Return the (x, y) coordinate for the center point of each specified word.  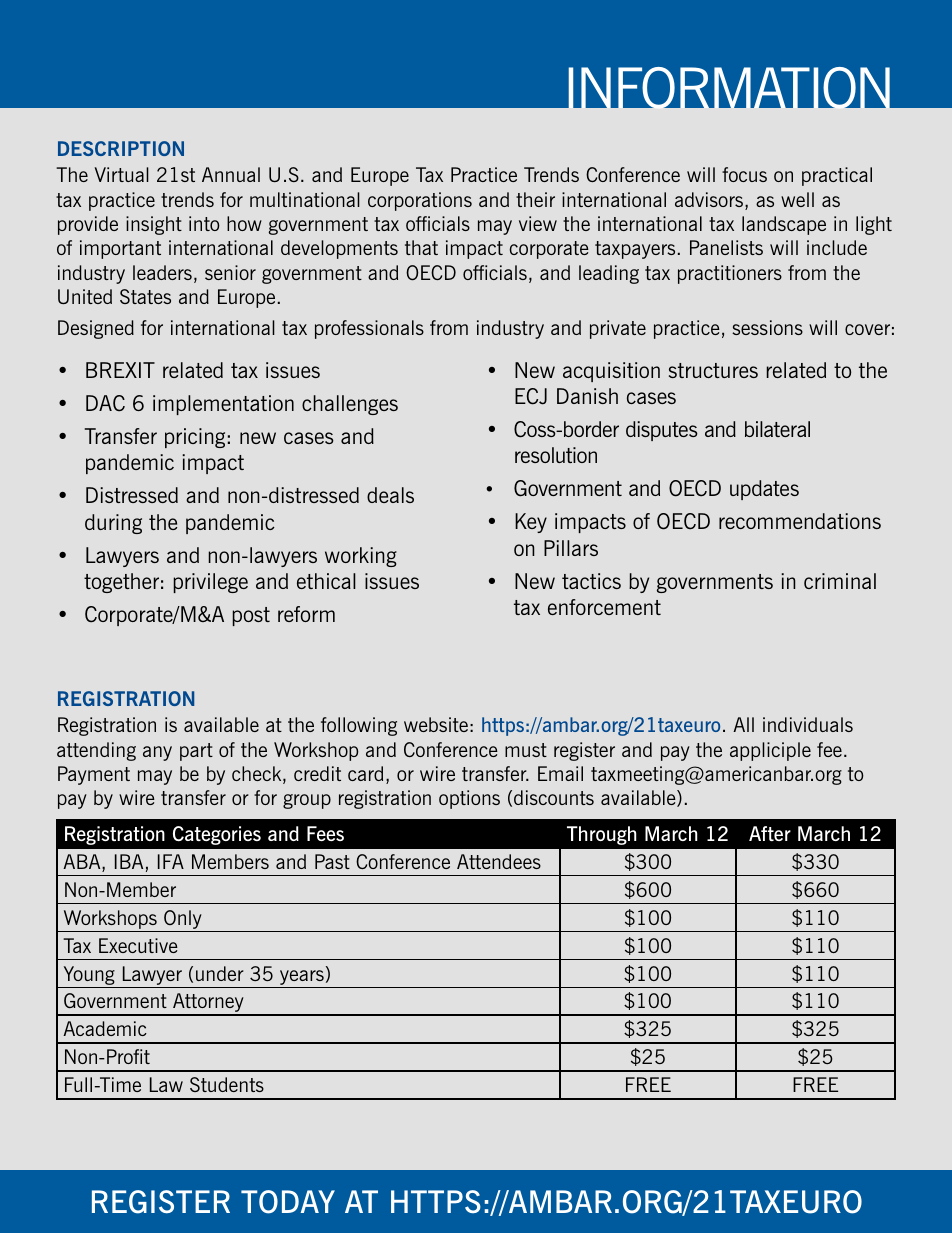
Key (531, 523)
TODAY (288, 1202)
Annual (231, 174)
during (113, 524)
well (797, 199)
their (535, 199)
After (770, 833)
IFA (171, 861)
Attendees (499, 861)
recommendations (800, 521)
